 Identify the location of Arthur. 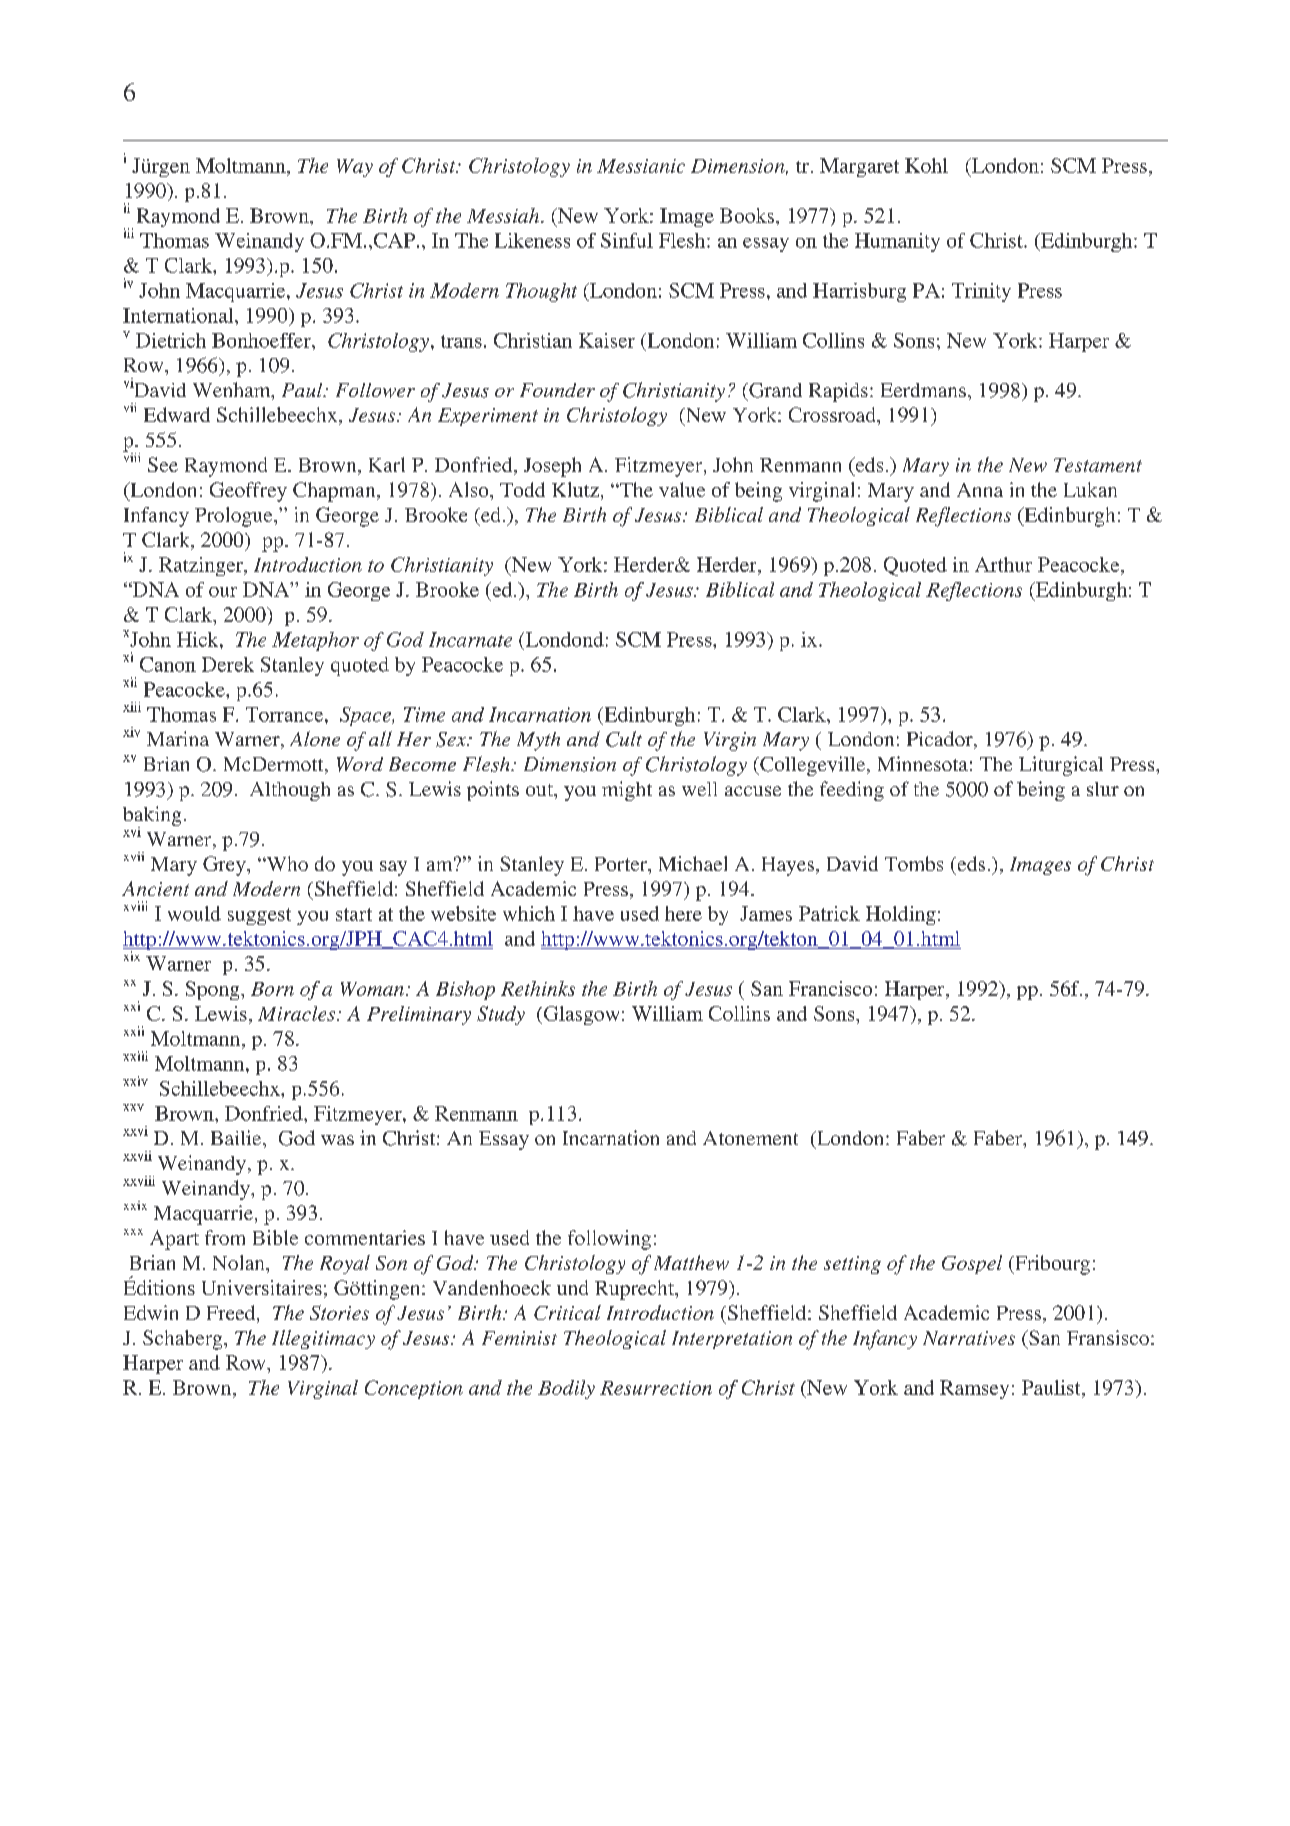
(1003, 564).
